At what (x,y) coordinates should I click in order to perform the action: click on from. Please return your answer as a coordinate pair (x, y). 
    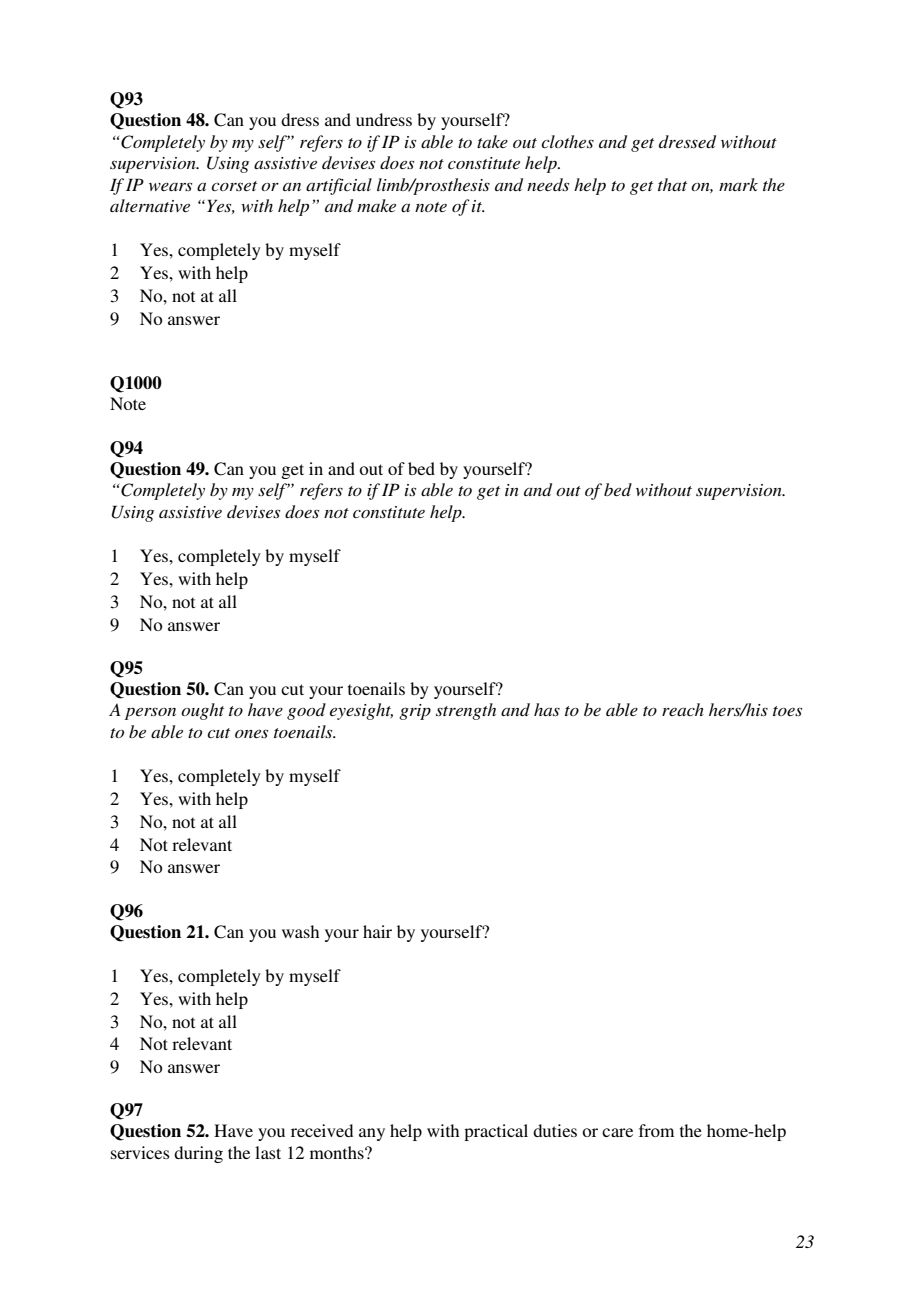
    Looking at the image, I should click on (656, 1130).
